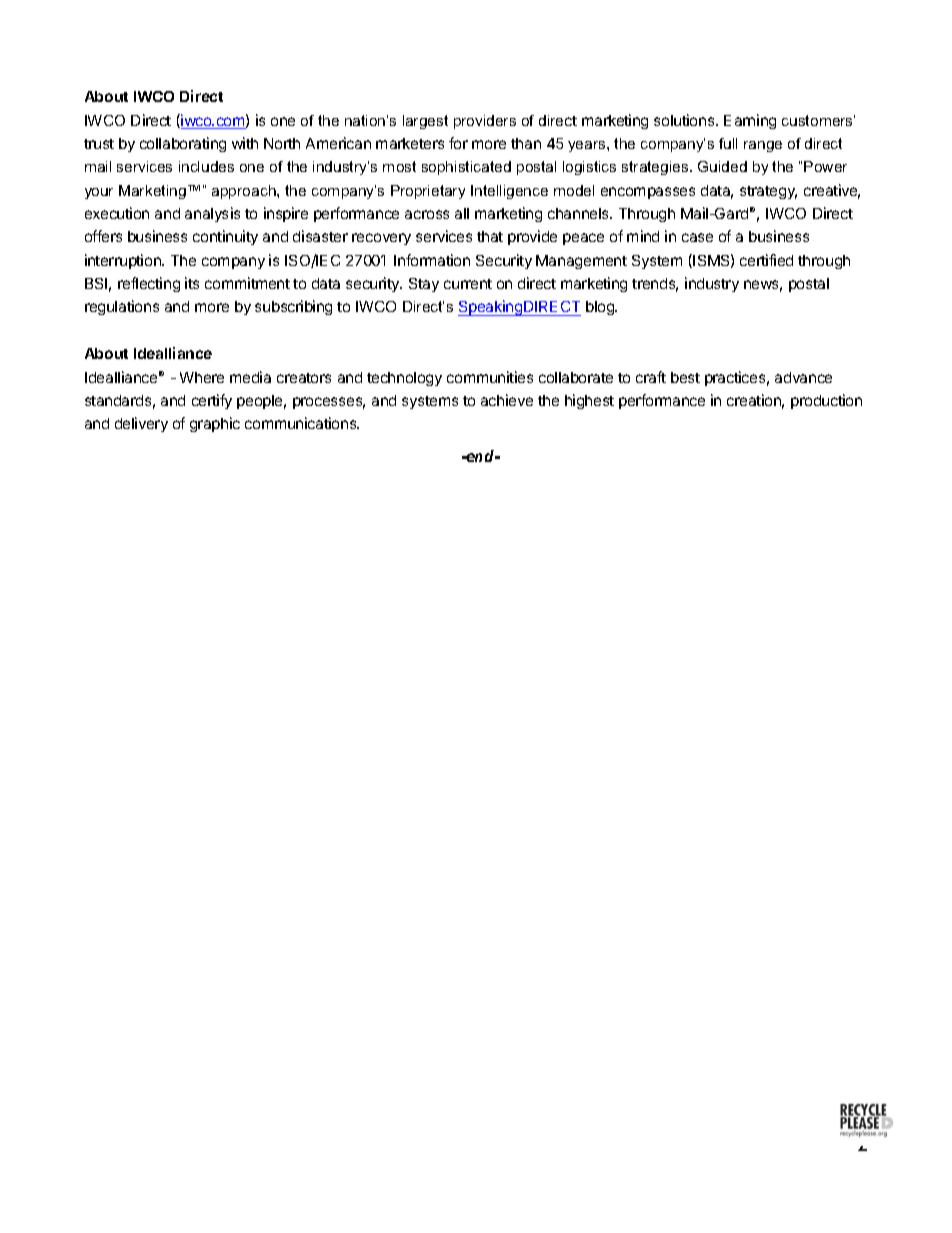 This screenshot has height=1233, width=952. Describe the element at coordinates (750, 121) in the screenshot. I see `Earning` at that location.
